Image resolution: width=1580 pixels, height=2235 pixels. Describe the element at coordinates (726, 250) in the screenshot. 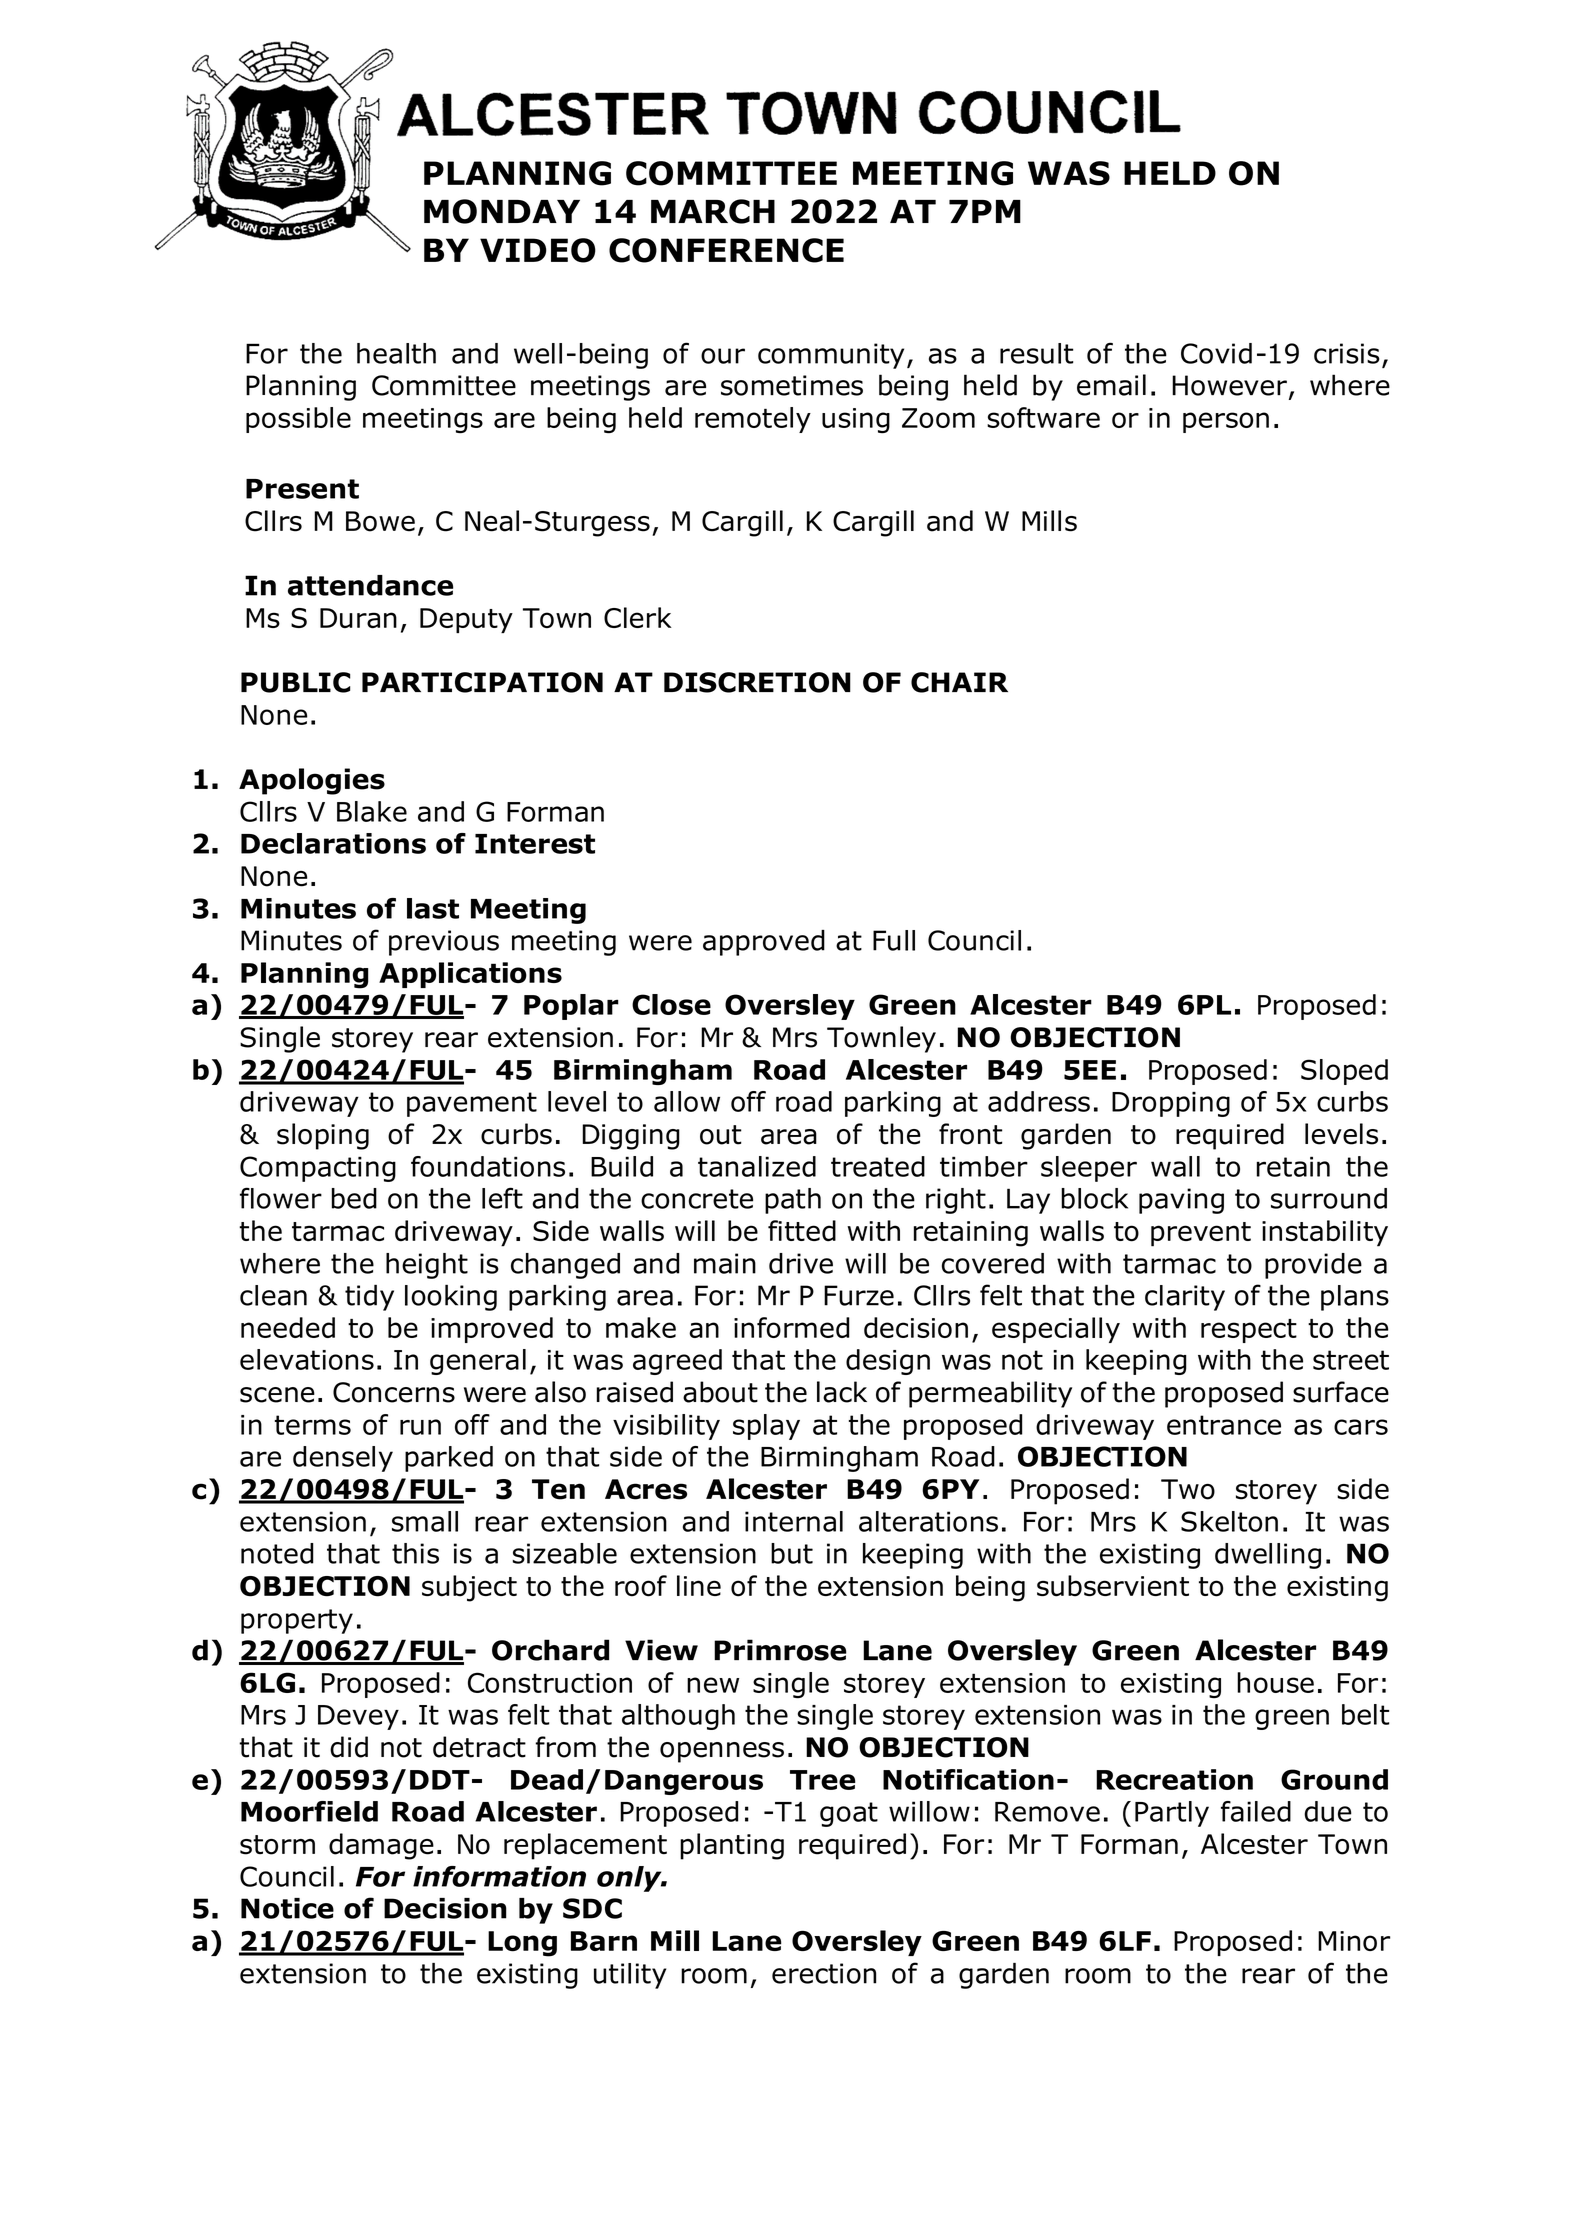

I see `CONFERENCE` at that location.
